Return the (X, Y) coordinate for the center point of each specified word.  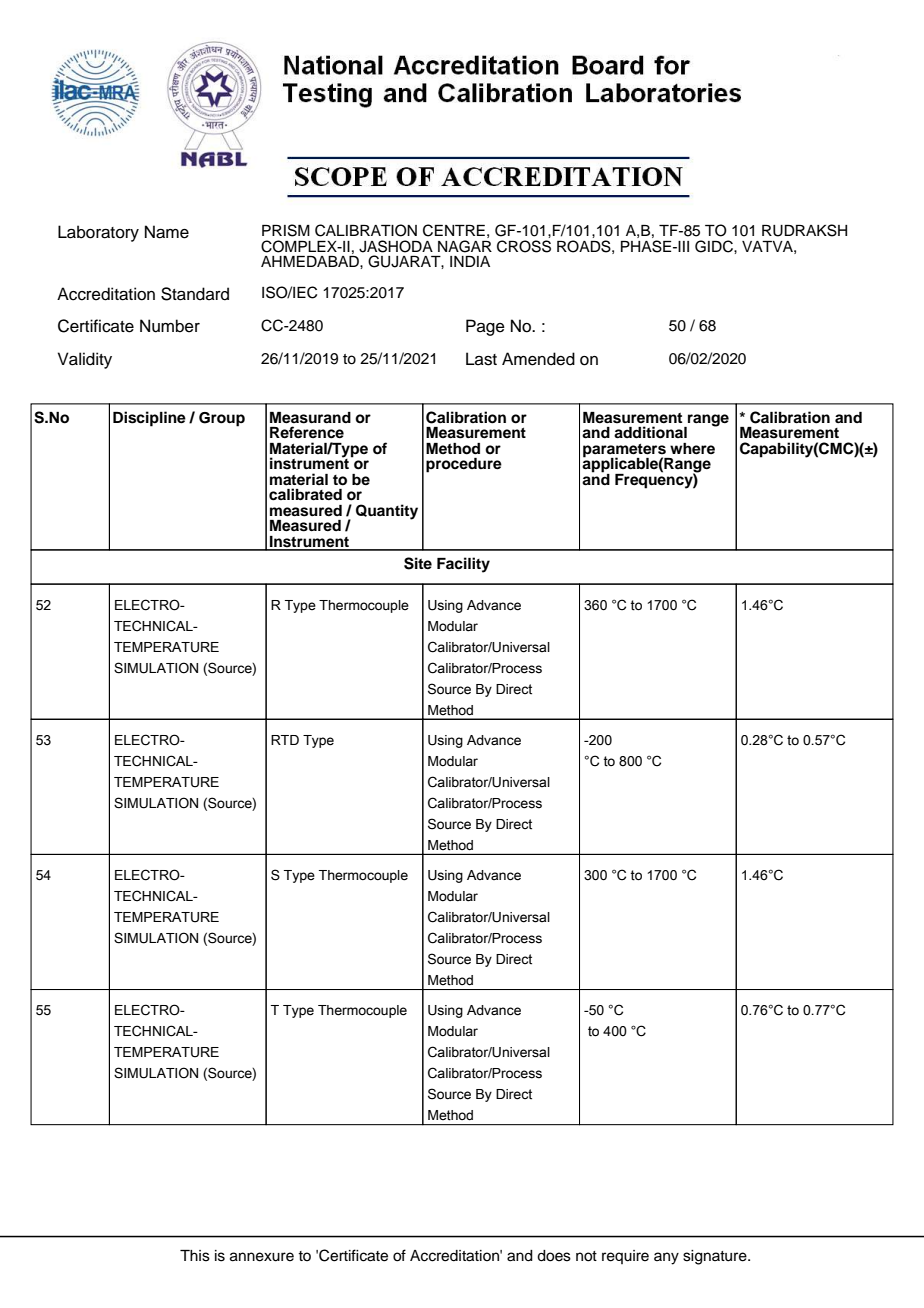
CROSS (524, 246)
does (554, 1256)
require (625, 1257)
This (195, 1256)
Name (167, 232)
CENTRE (454, 230)
